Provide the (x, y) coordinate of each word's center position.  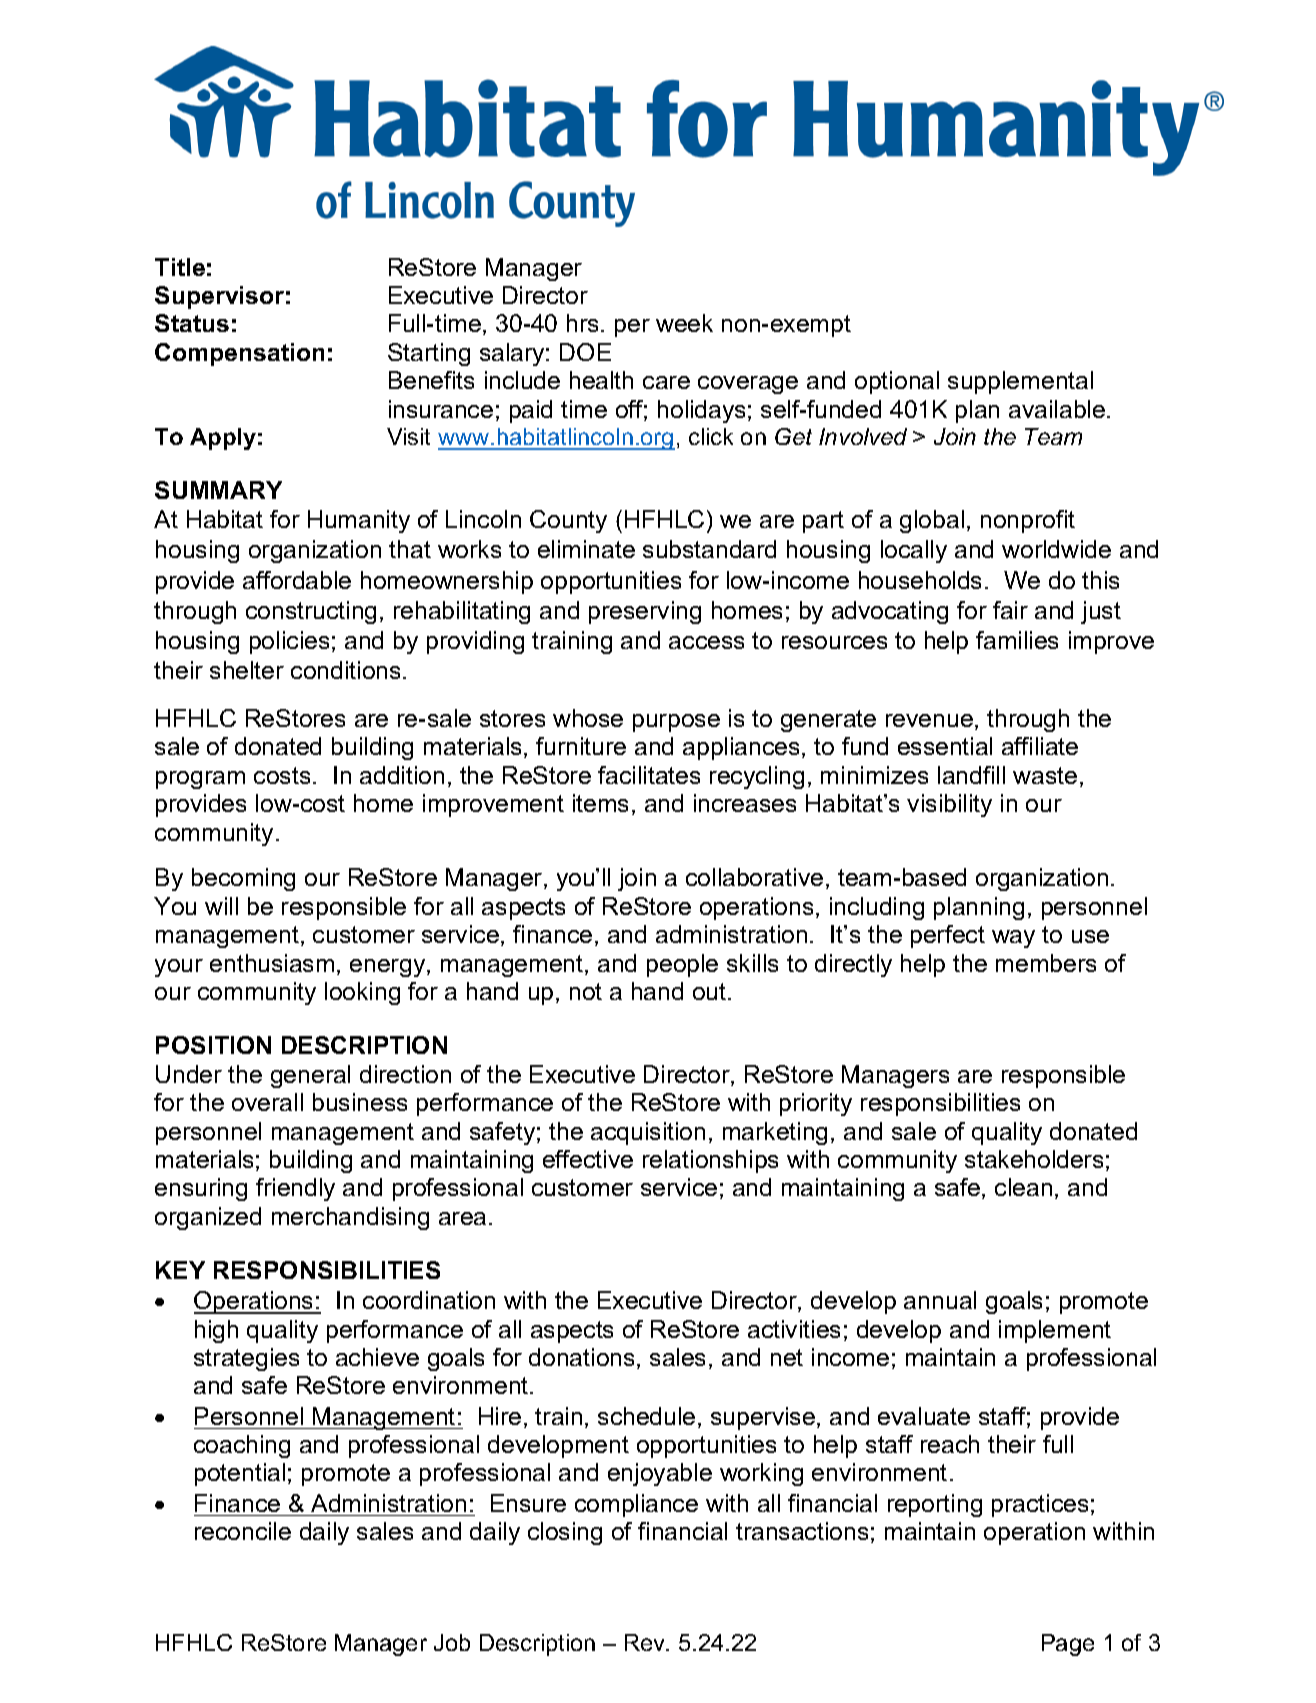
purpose (676, 723)
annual (940, 1300)
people (682, 965)
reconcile (243, 1531)
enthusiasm (272, 963)
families (1017, 640)
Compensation (239, 354)
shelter (247, 670)
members (1046, 963)
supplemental (1020, 382)
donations (581, 1357)
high (216, 1331)
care (666, 382)
